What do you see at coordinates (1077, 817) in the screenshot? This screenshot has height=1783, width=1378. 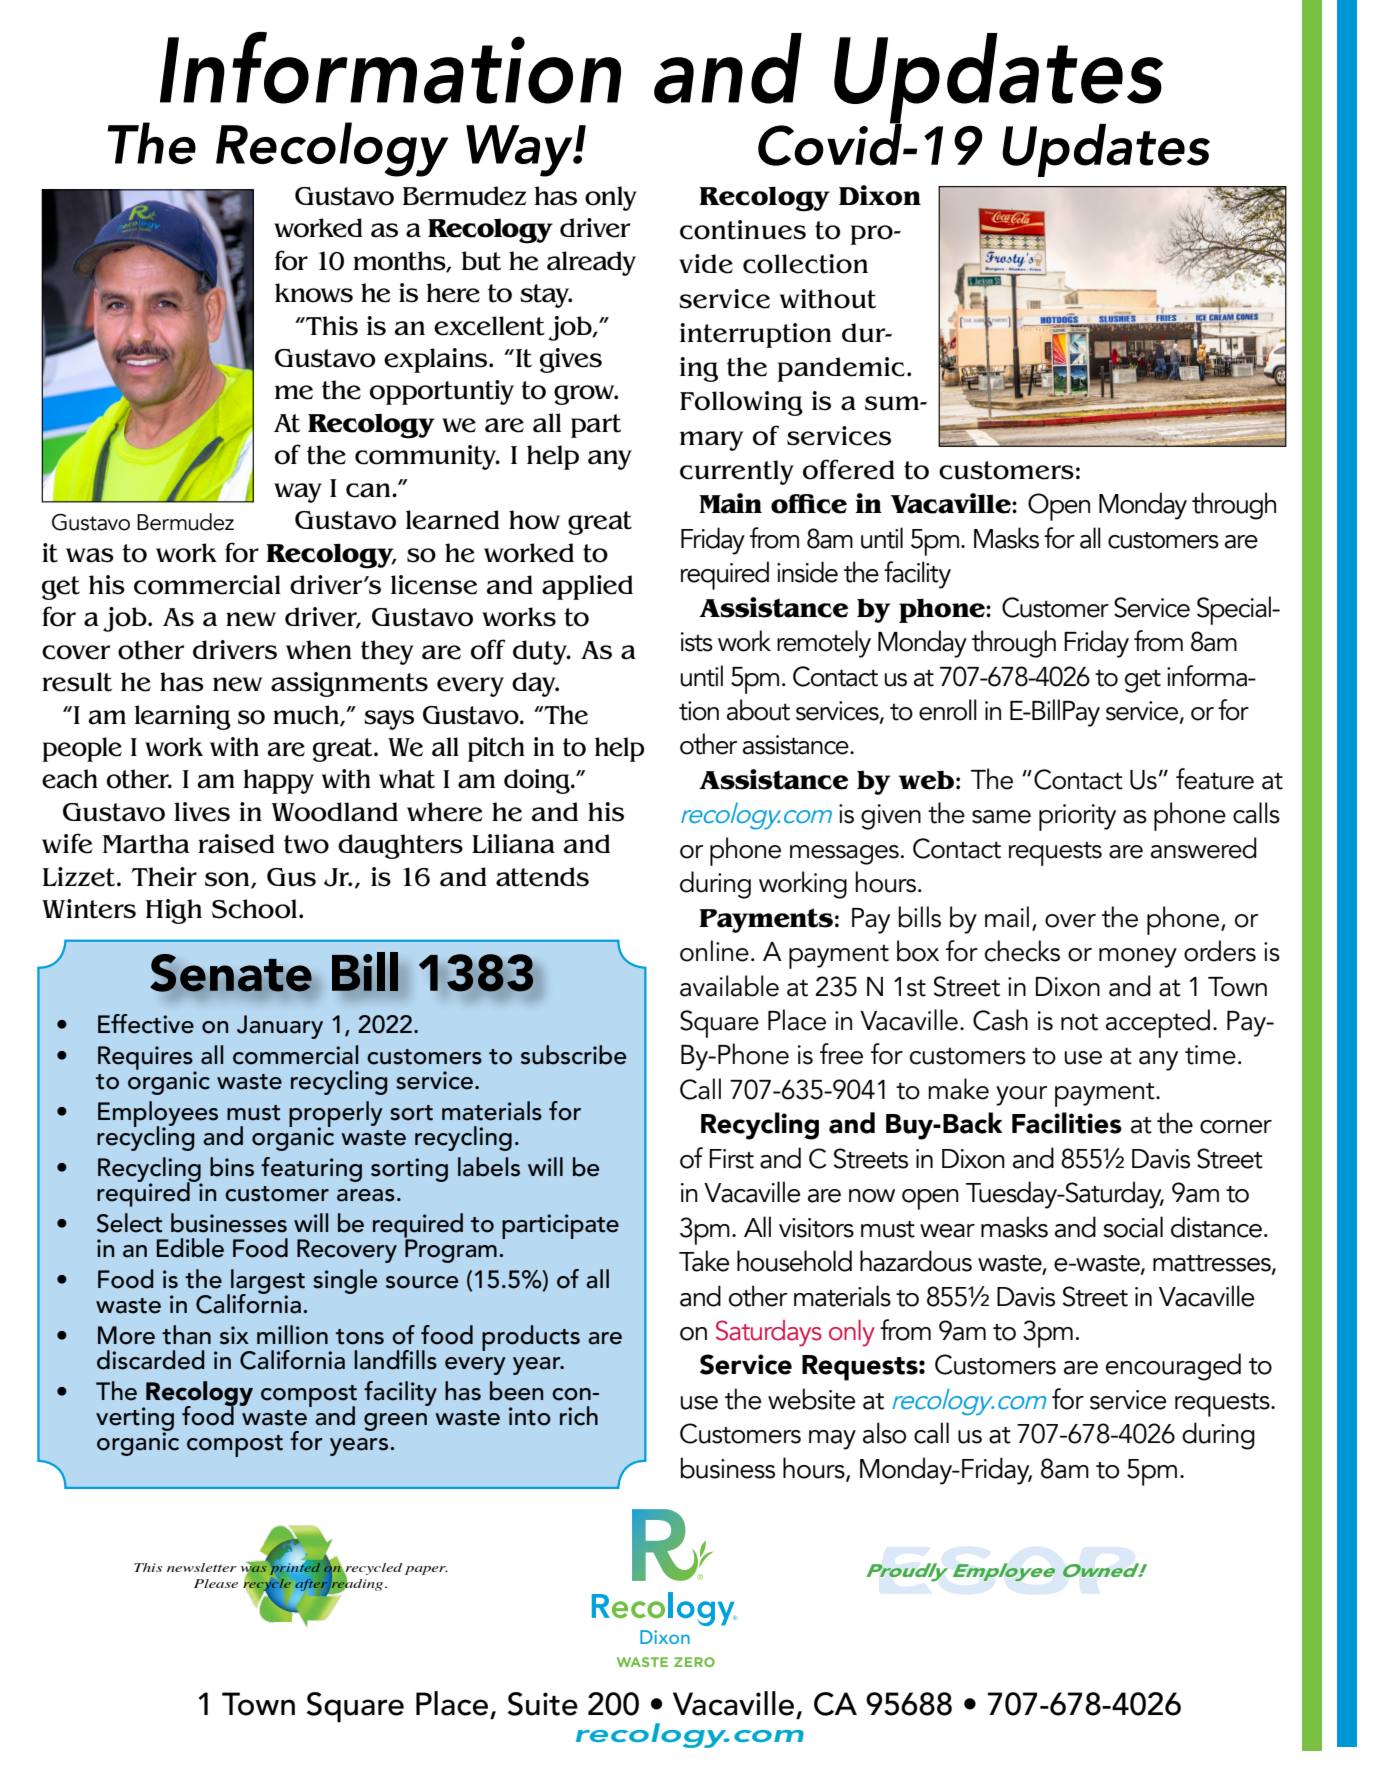 I see `priority` at bounding box center [1077, 817].
